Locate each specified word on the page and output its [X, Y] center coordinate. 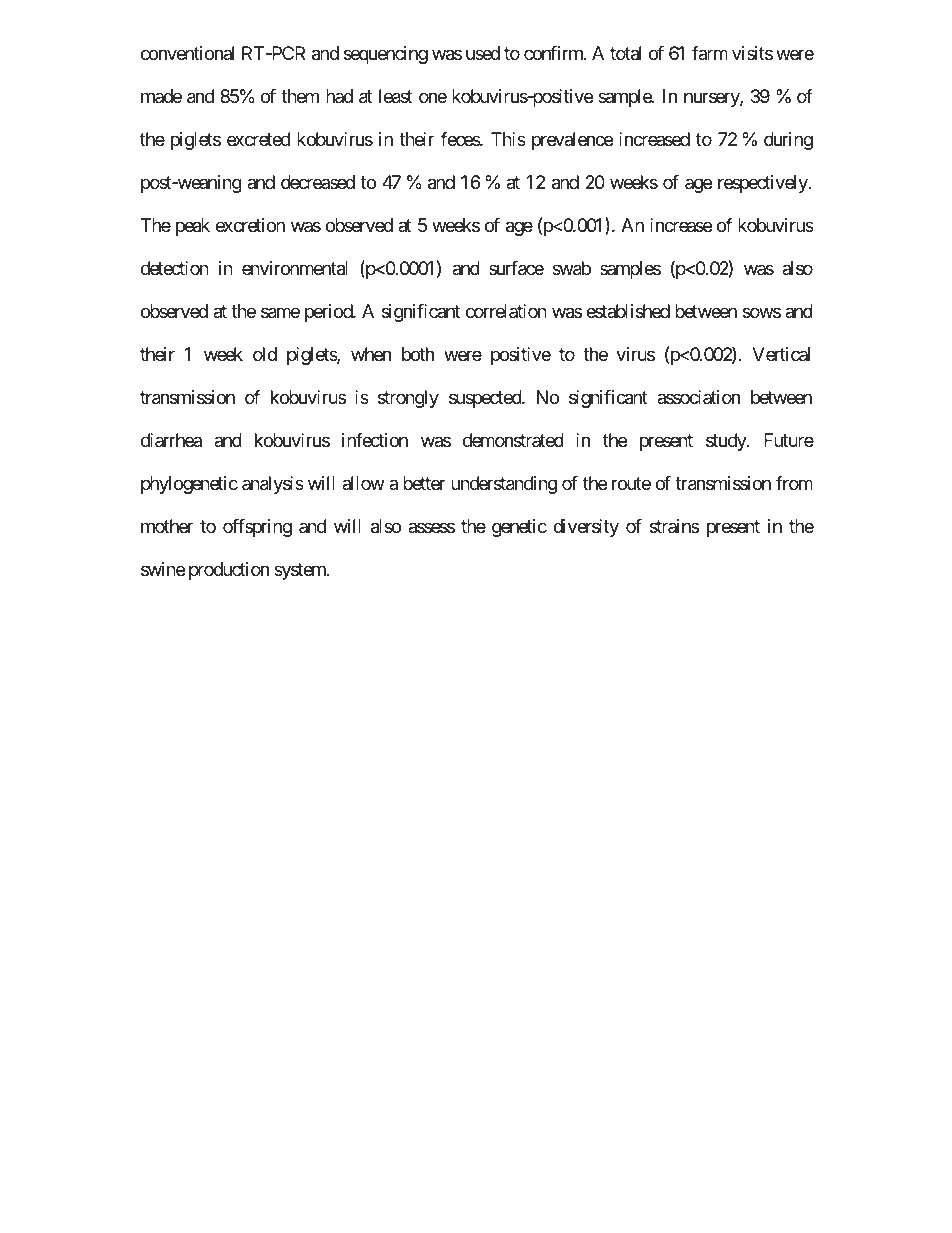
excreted [258, 139]
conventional [187, 53]
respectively [764, 184]
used [483, 53]
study [727, 442]
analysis [273, 485]
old [265, 354]
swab [571, 268]
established [628, 311]
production [229, 571]
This [508, 139]
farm [710, 53]
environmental [295, 268]
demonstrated [513, 440]
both [418, 354]
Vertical [781, 354]
